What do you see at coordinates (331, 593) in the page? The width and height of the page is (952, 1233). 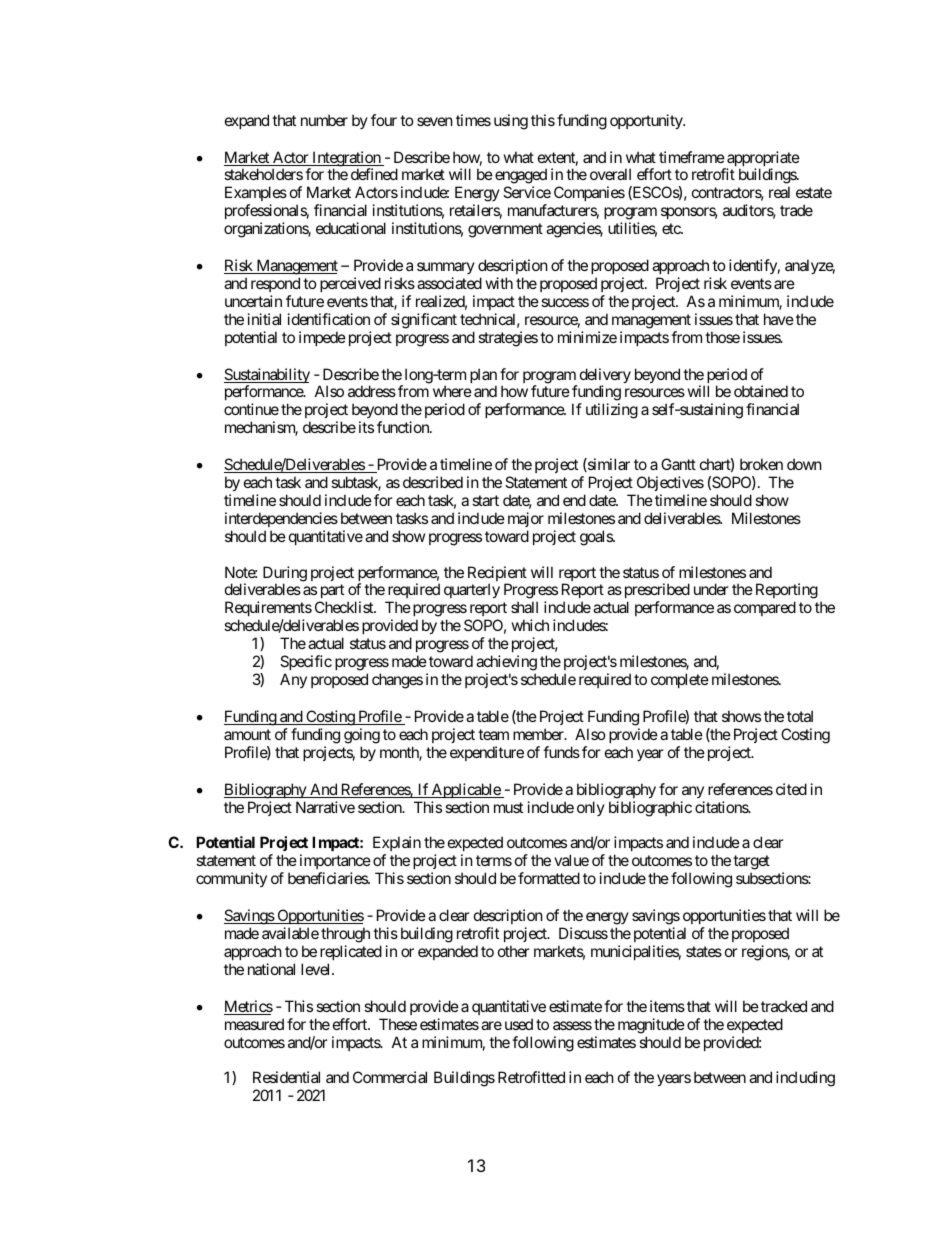 I see `part` at bounding box center [331, 593].
